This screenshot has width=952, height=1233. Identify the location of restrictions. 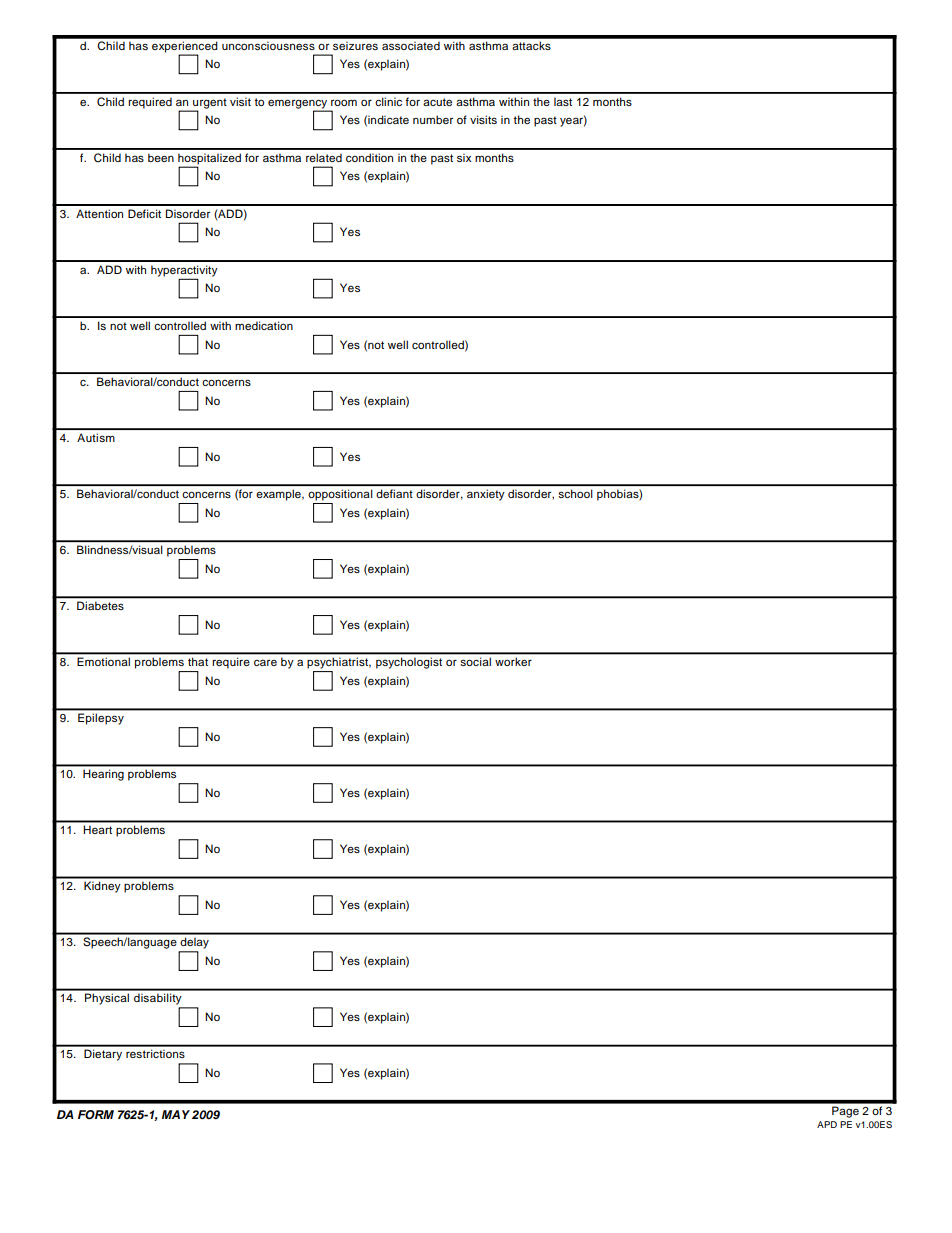
(155, 1053).
